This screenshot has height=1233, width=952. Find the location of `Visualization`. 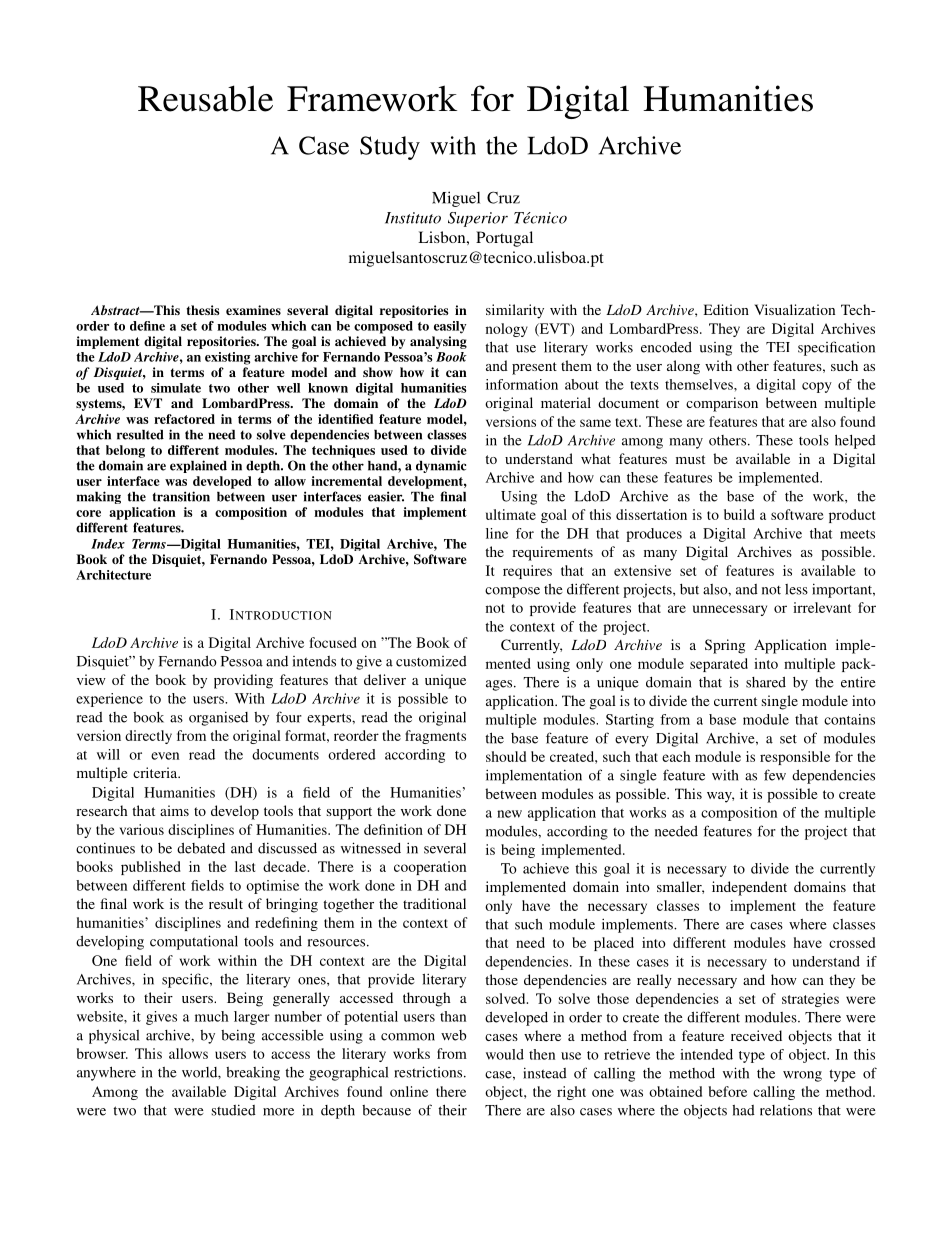

Visualization is located at coordinates (794, 309).
